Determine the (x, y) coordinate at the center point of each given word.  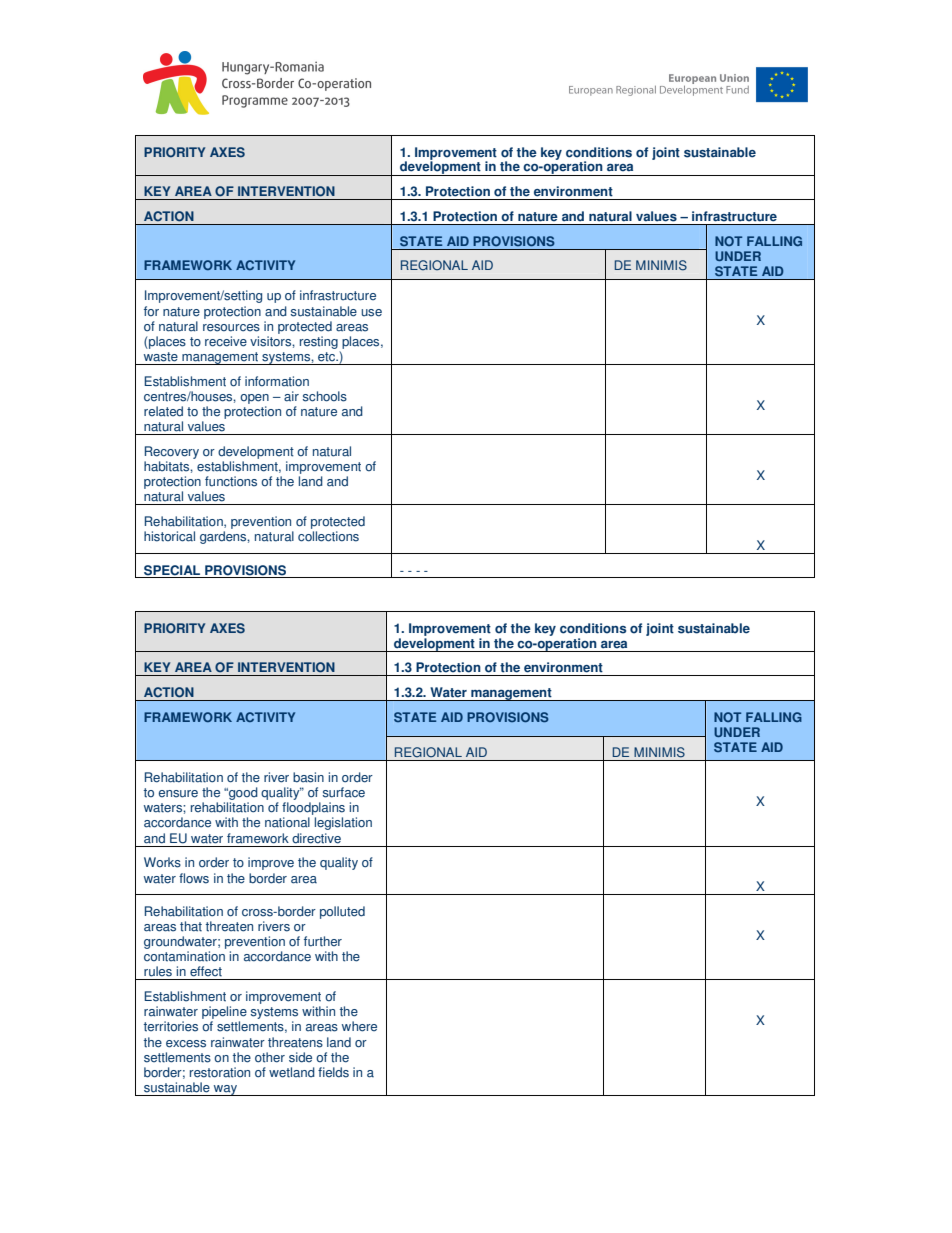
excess (186, 1044)
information (277, 381)
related (163, 411)
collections (328, 536)
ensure (178, 794)
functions (231, 481)
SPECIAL (172, 570)
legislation (343, 823)
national (287, 822)
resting (319, 342)
